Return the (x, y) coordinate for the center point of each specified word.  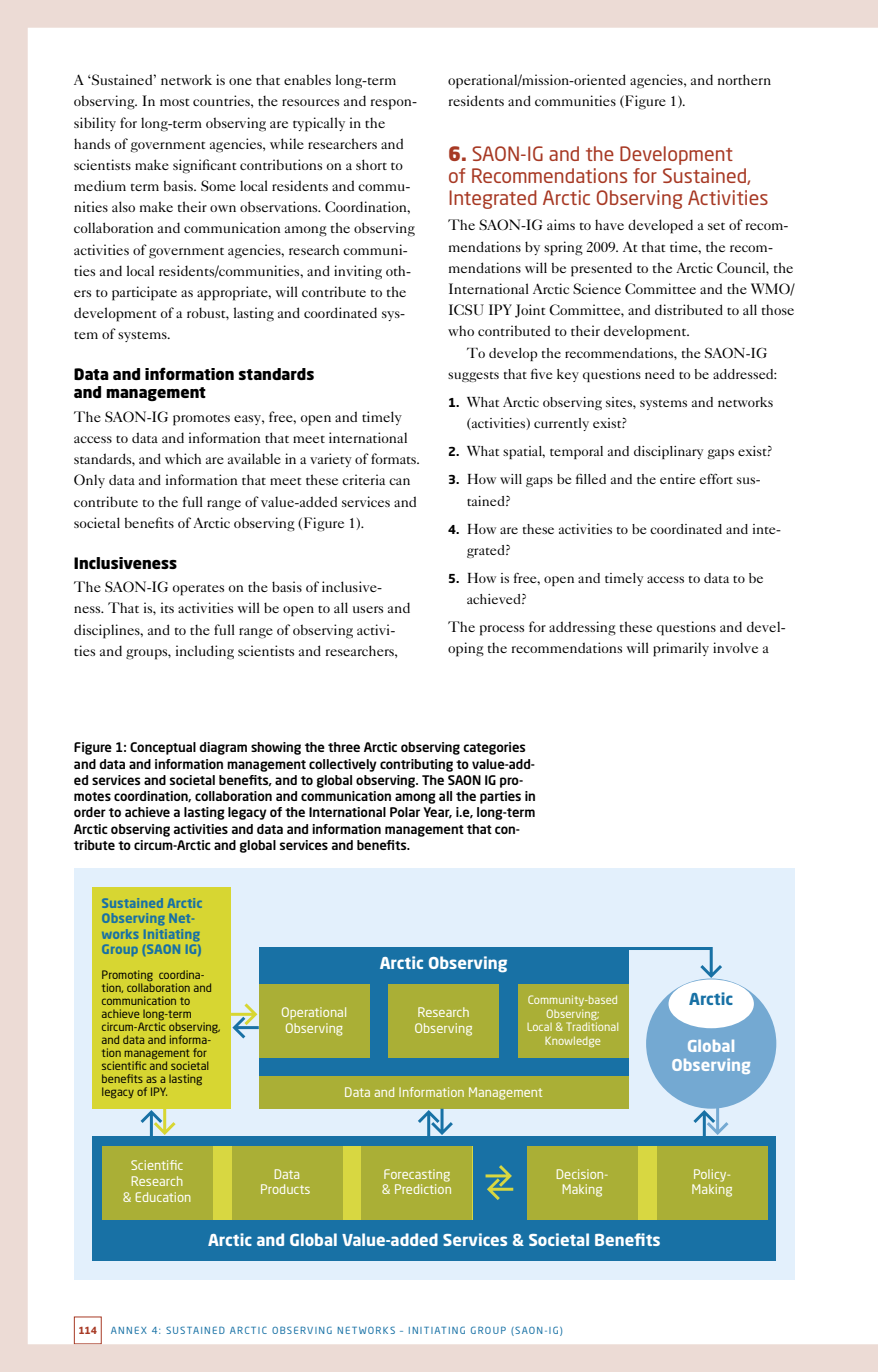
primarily (681, 649)
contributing (416, 765)
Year (437, 813)
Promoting (127, 975)
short (371, 164)
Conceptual (163, 748)
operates (198, 590)
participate (144, 293)
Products (285, 1189)
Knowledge (572, 1041)
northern (744, 79)
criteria (363, 479)
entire (678, 479)
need (660, 374)
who (461, 330)
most (175, 102)
